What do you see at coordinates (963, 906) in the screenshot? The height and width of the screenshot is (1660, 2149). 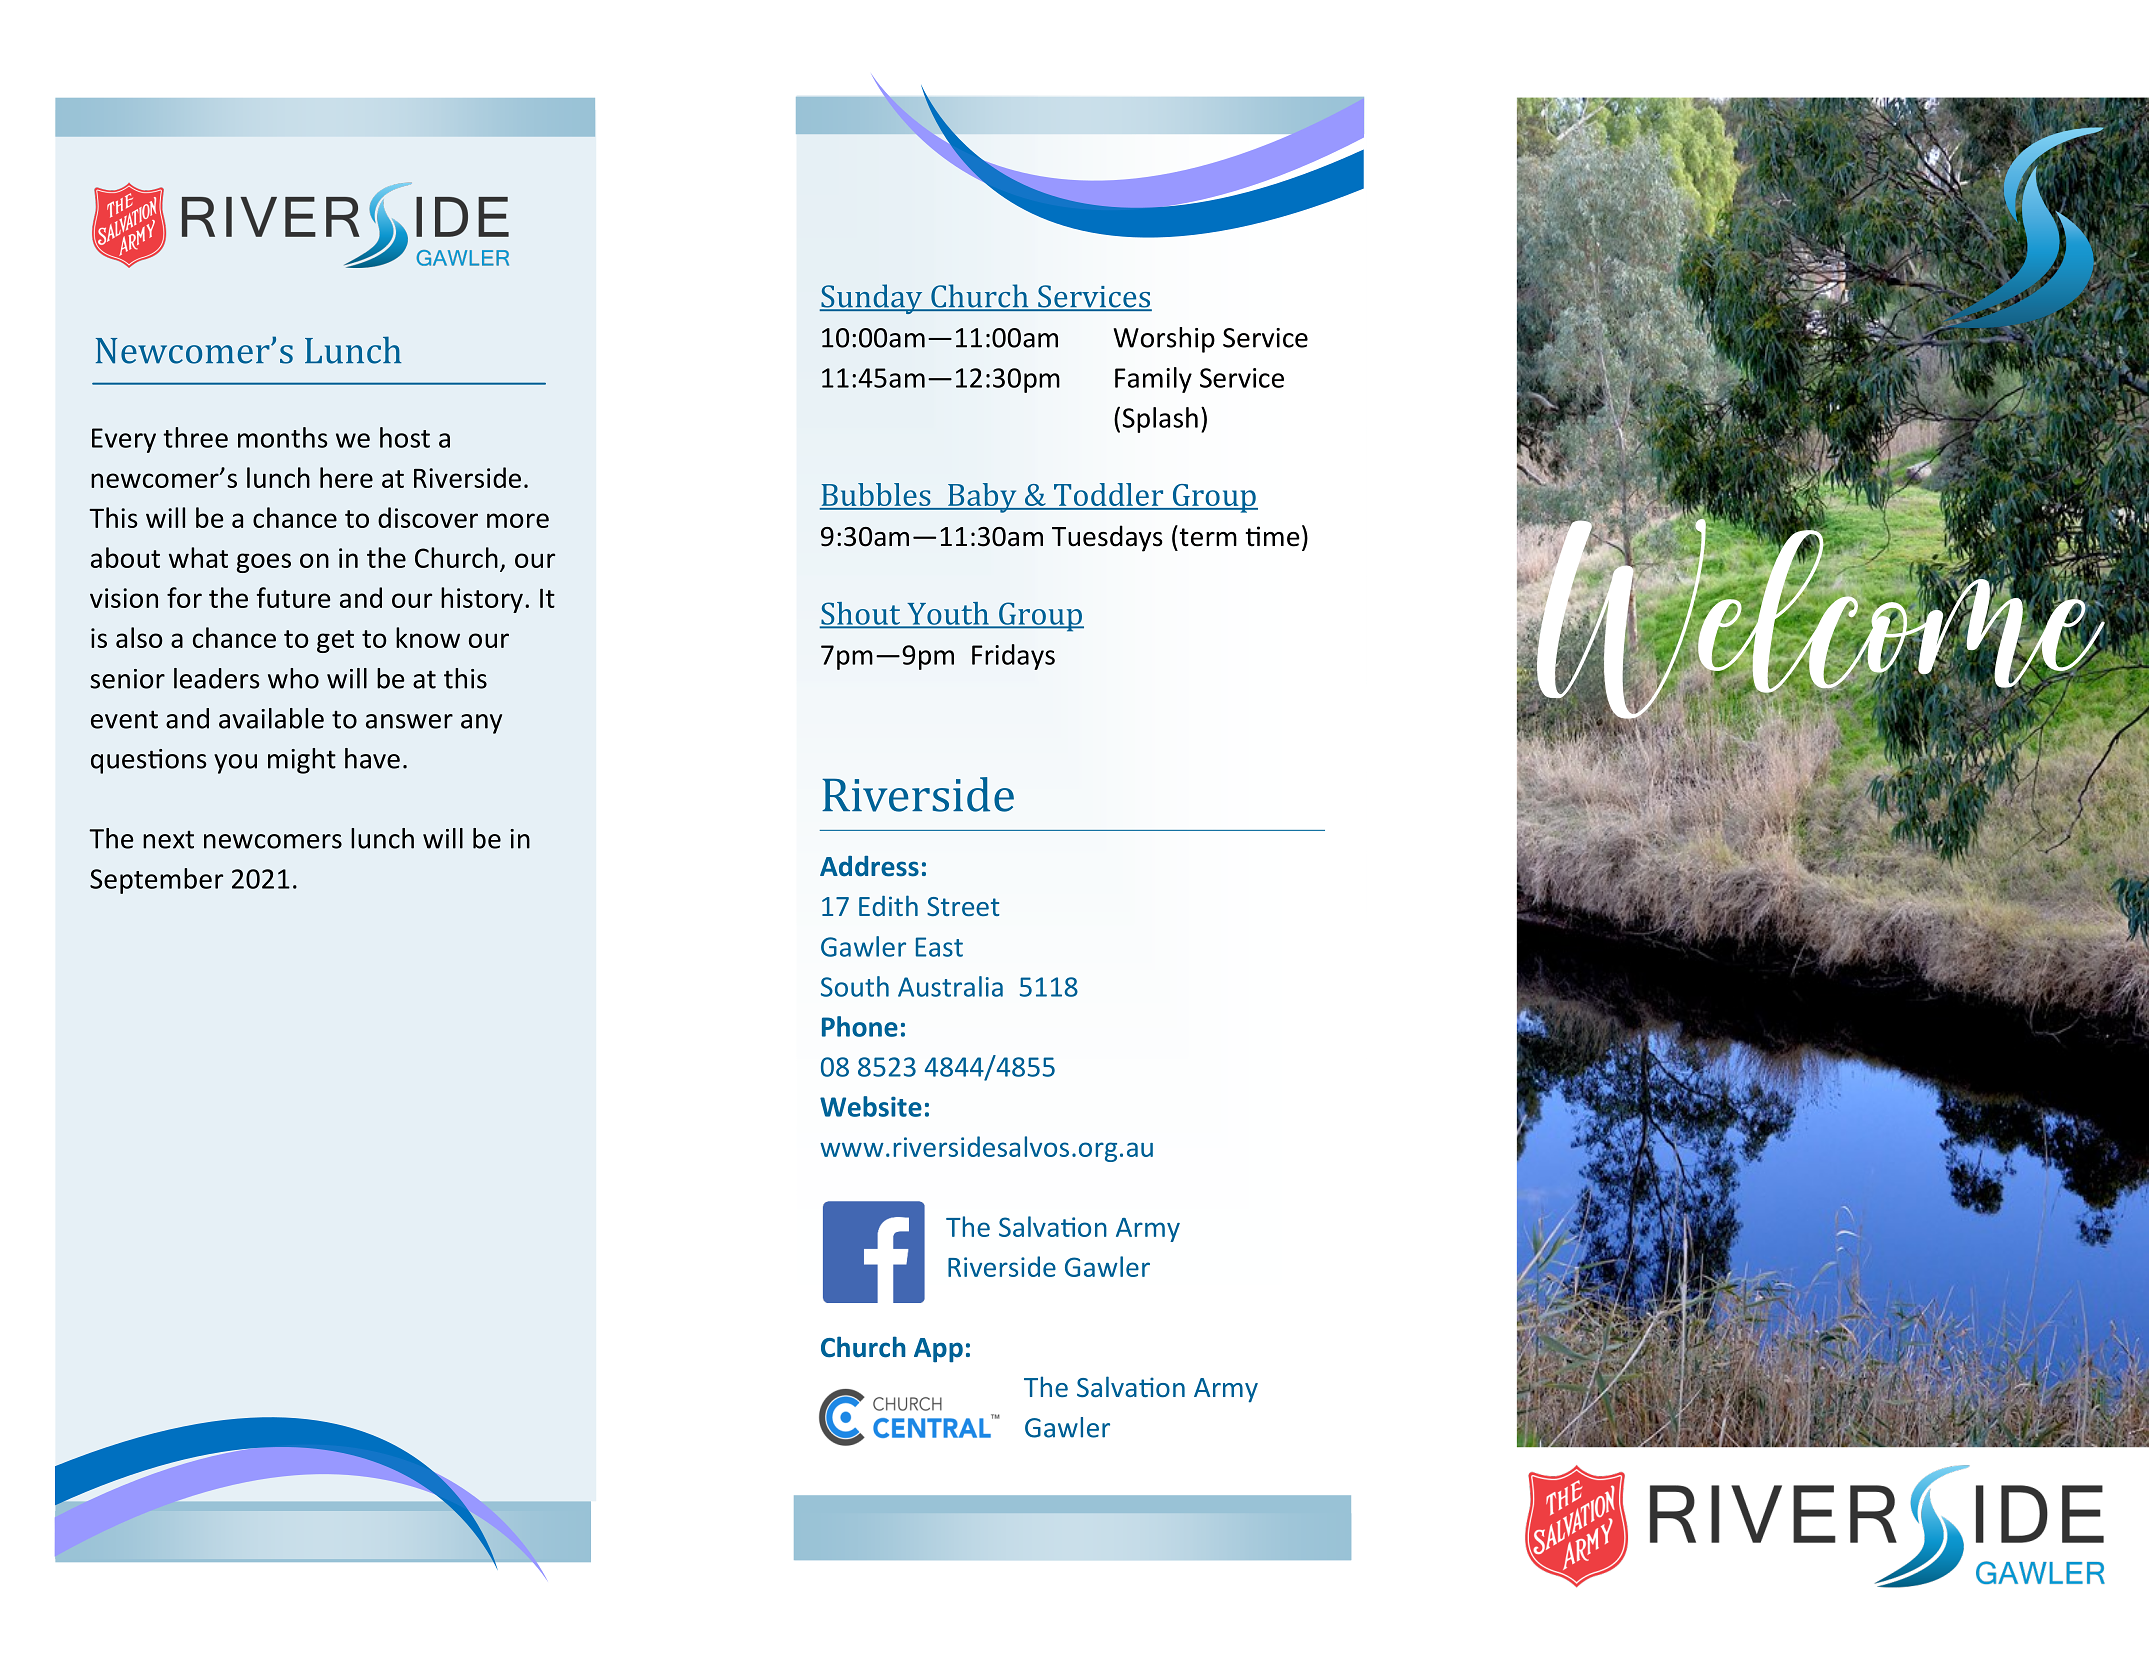 I see `Street` at bounding box center [963, 906].
